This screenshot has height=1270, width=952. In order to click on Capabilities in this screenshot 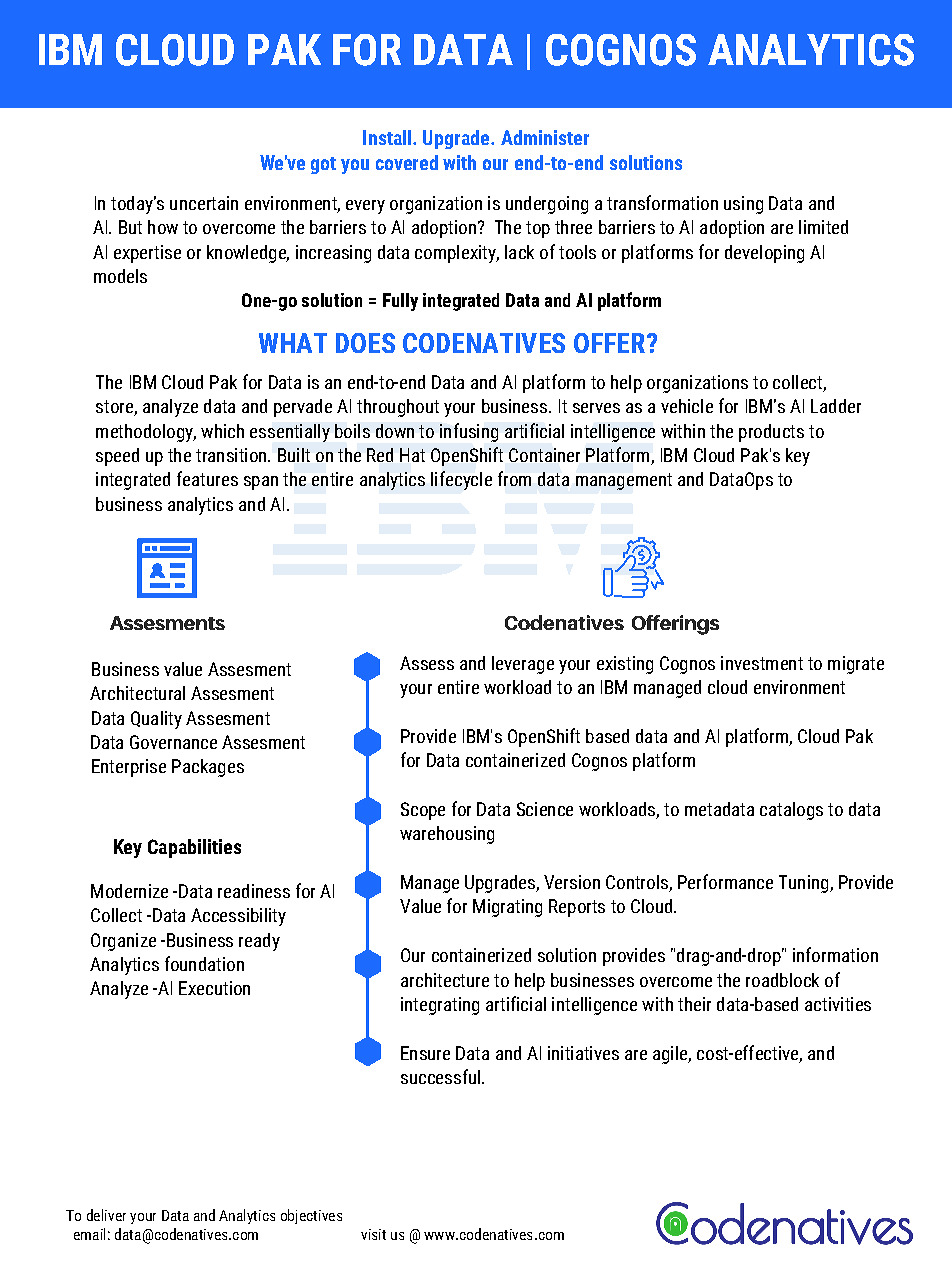, I will do `click(194, 848)`.
